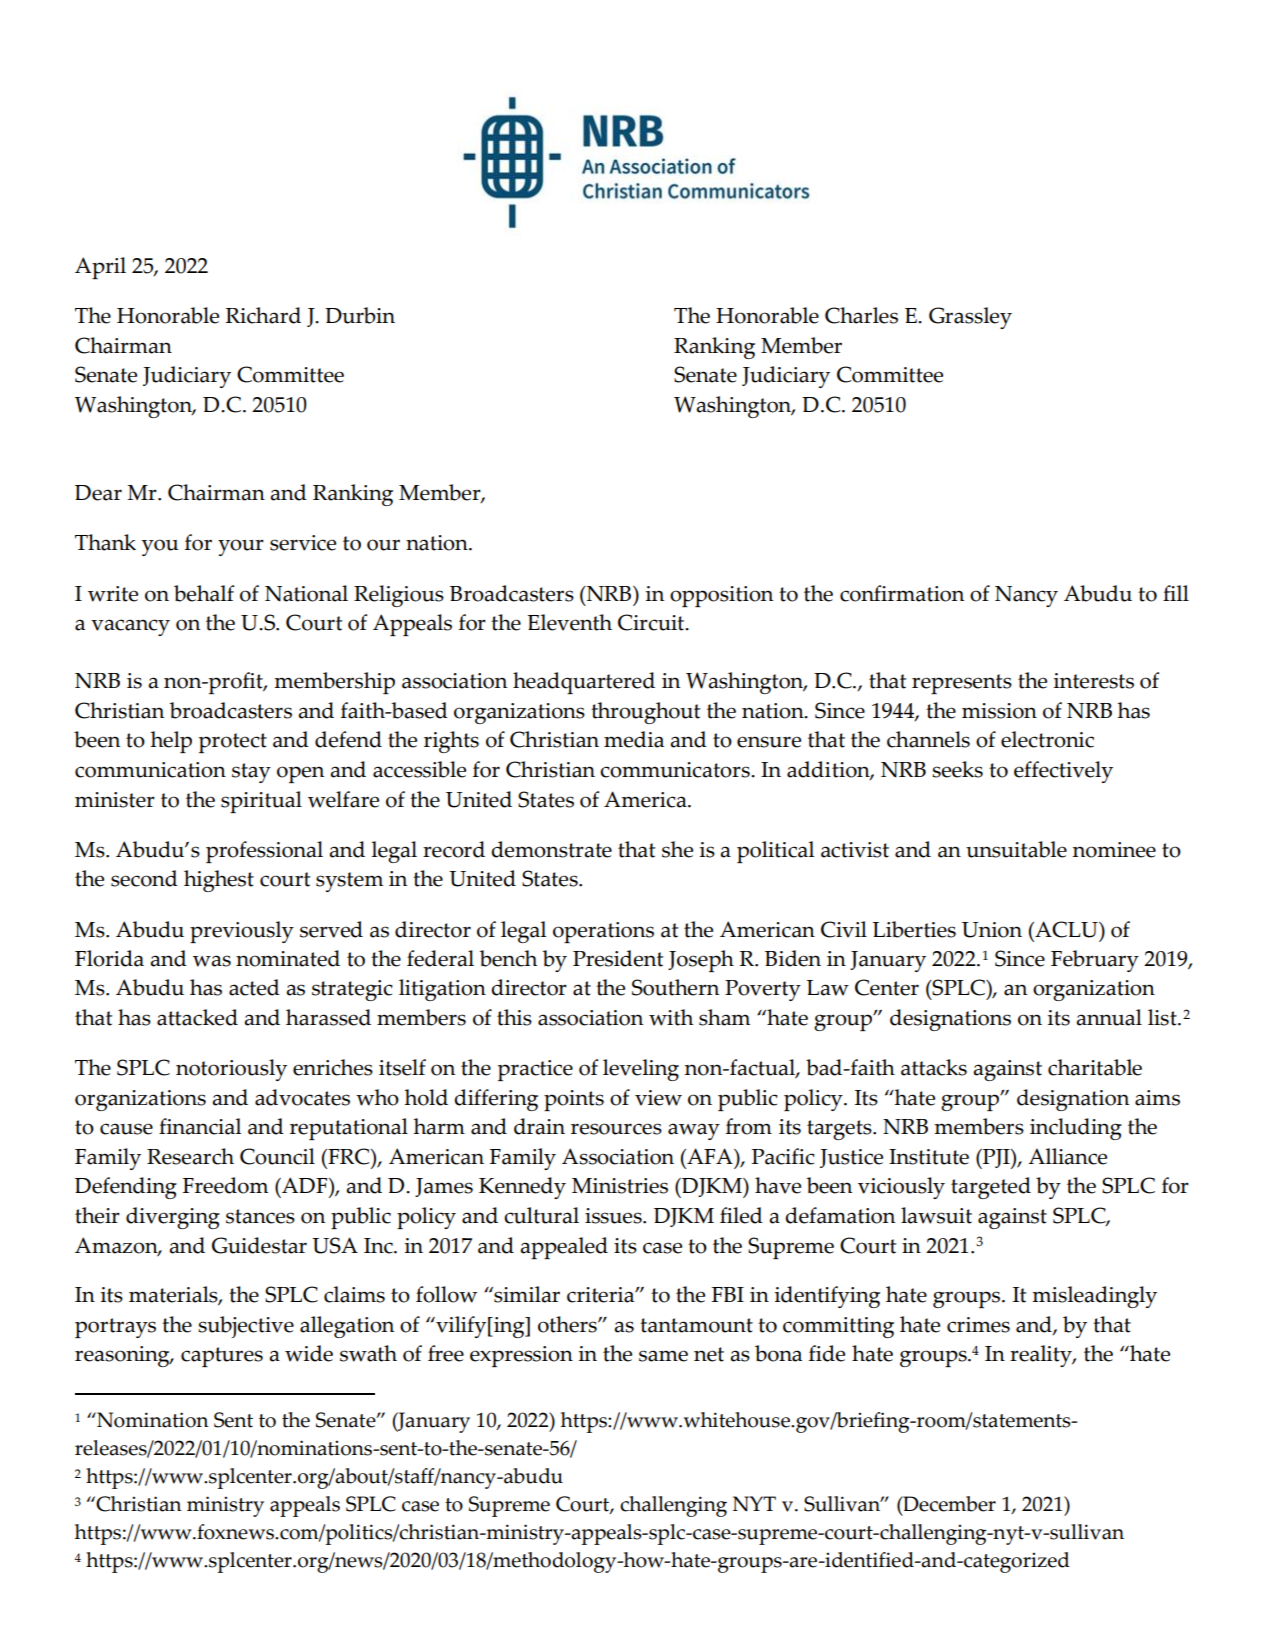  Describe the element at coordinates (861, 315) in the image. I see `Charles` at that location.
